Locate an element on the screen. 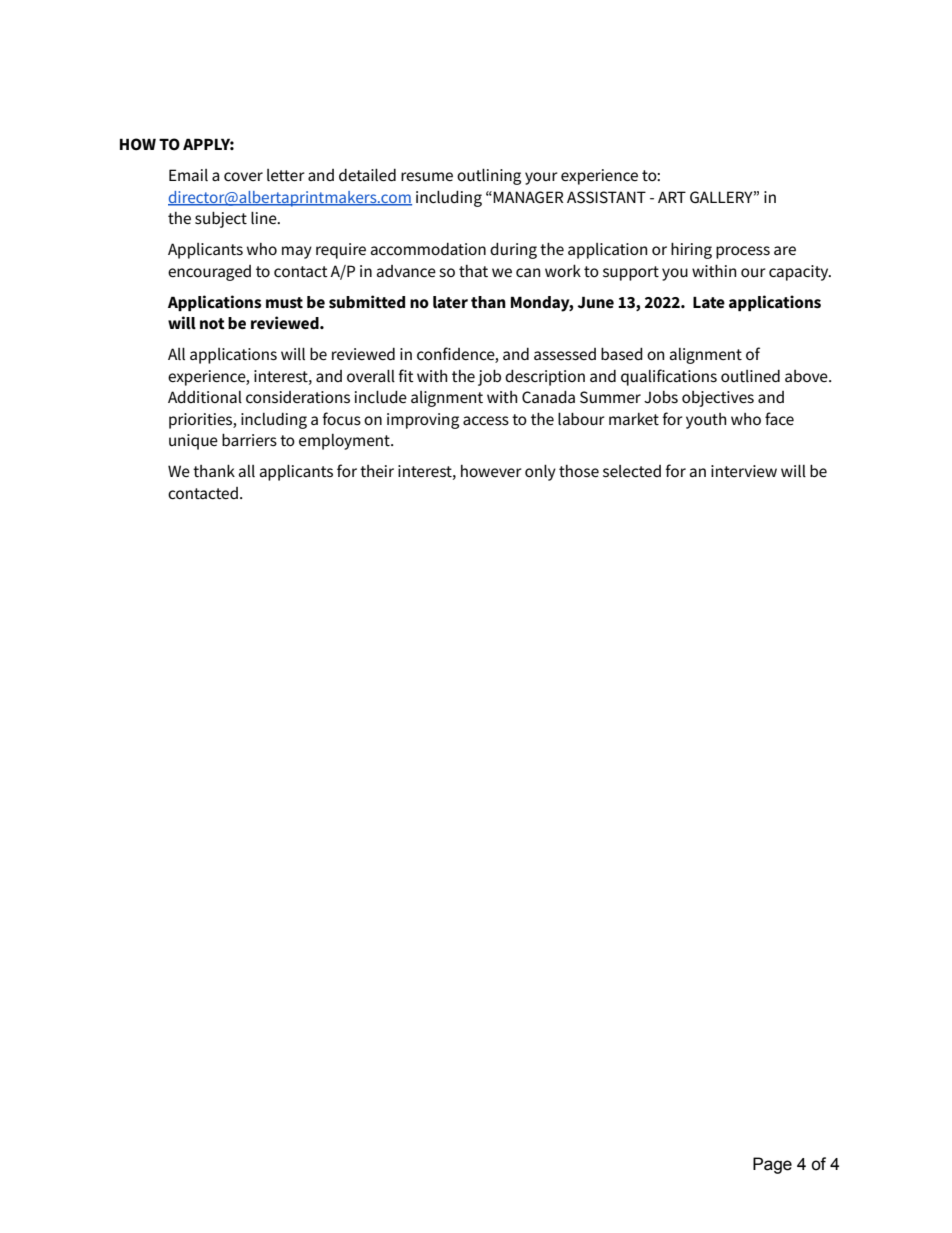 Image resolution: width=952 pixels, height=1233 pixels. access is located at coordinates (486, 420).
